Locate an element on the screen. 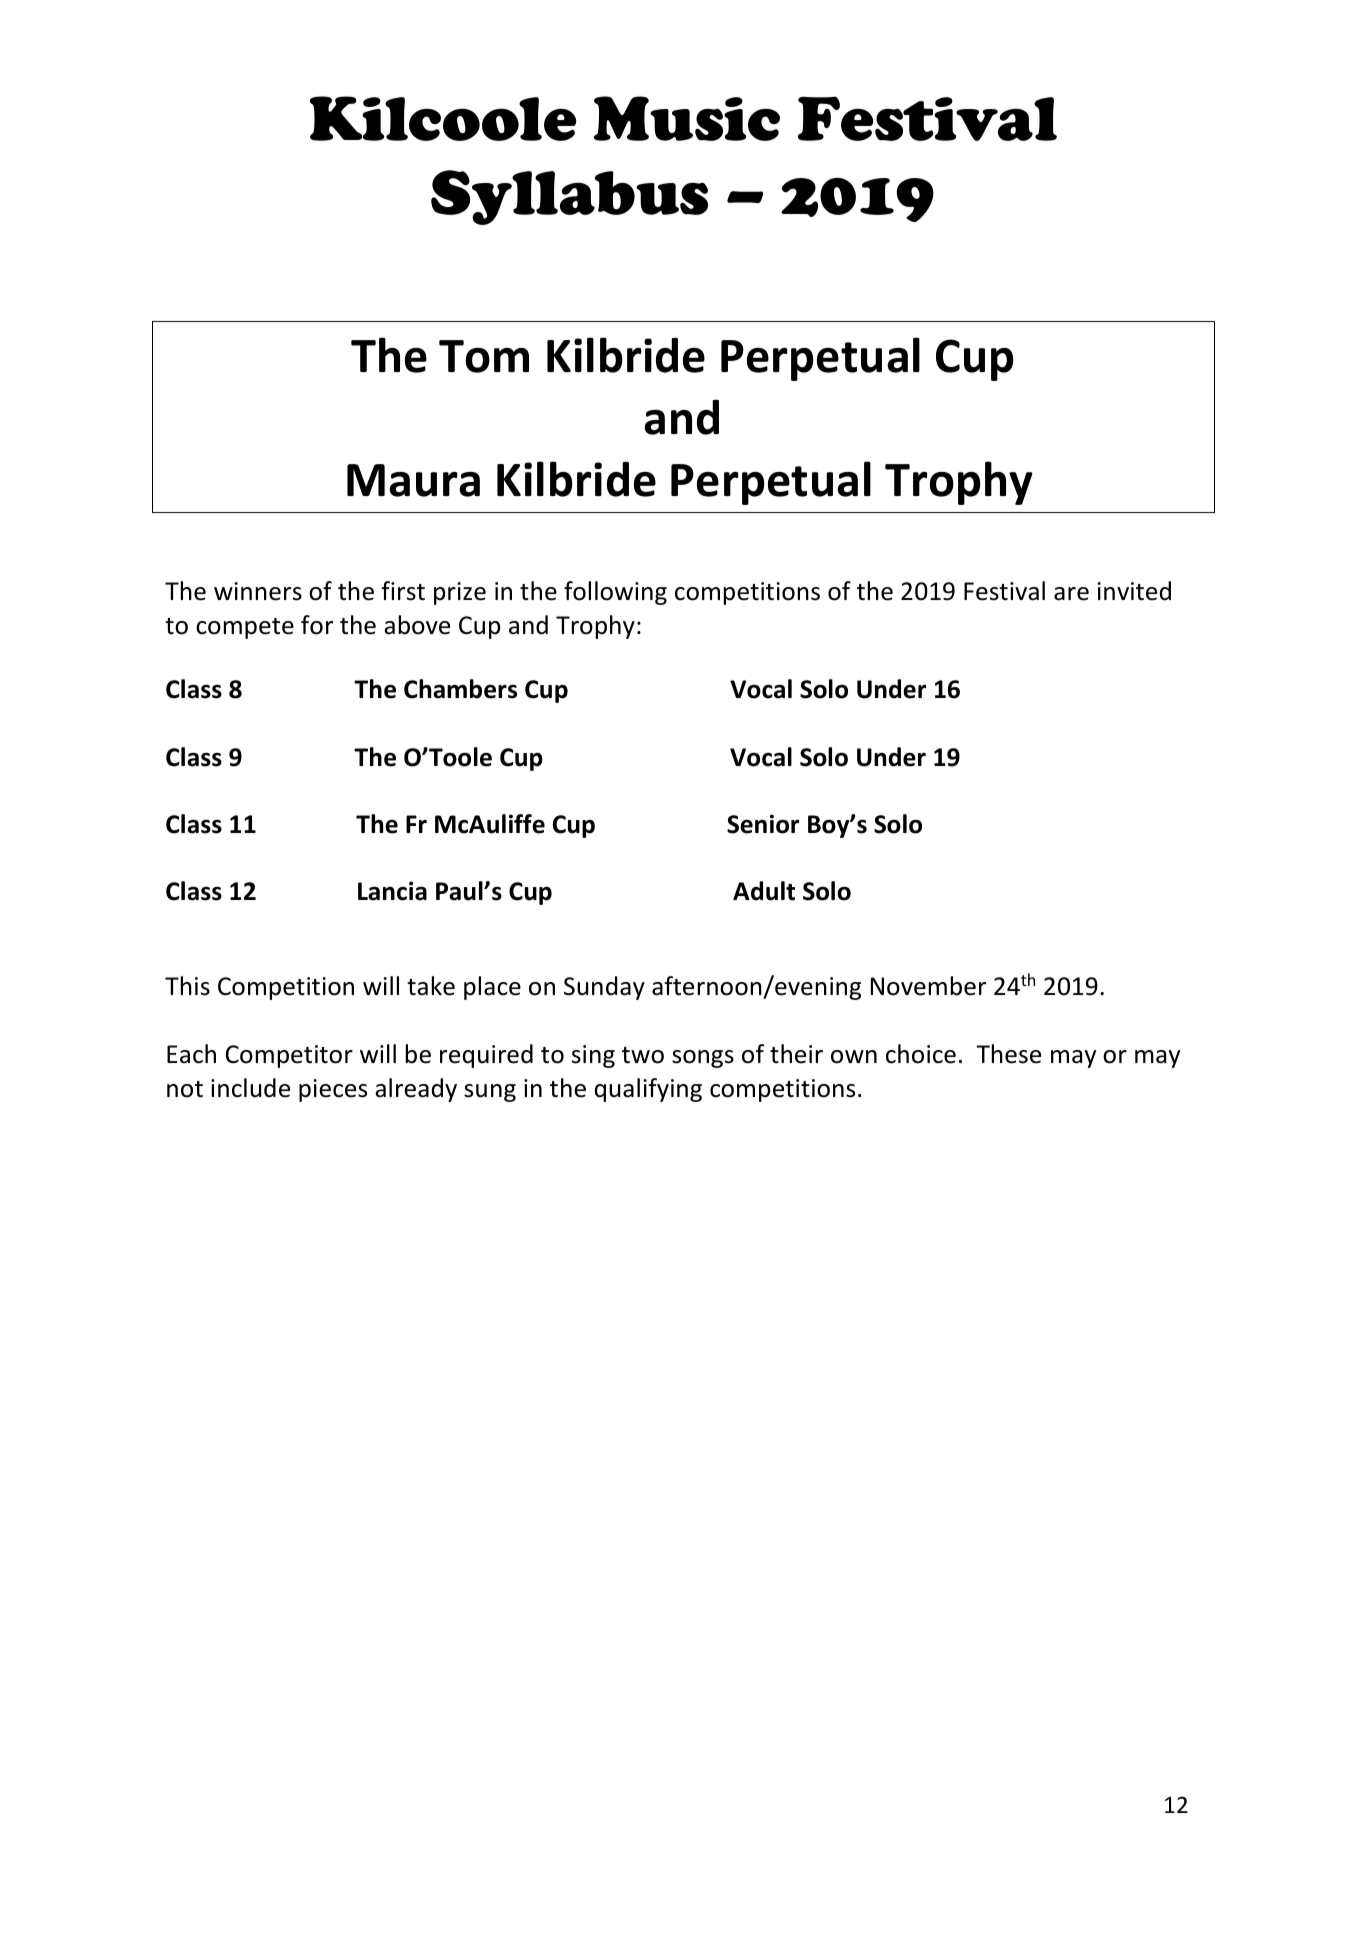 This screenshot has width=1367, height=1933. Music is located at coordinates (687, 118).
